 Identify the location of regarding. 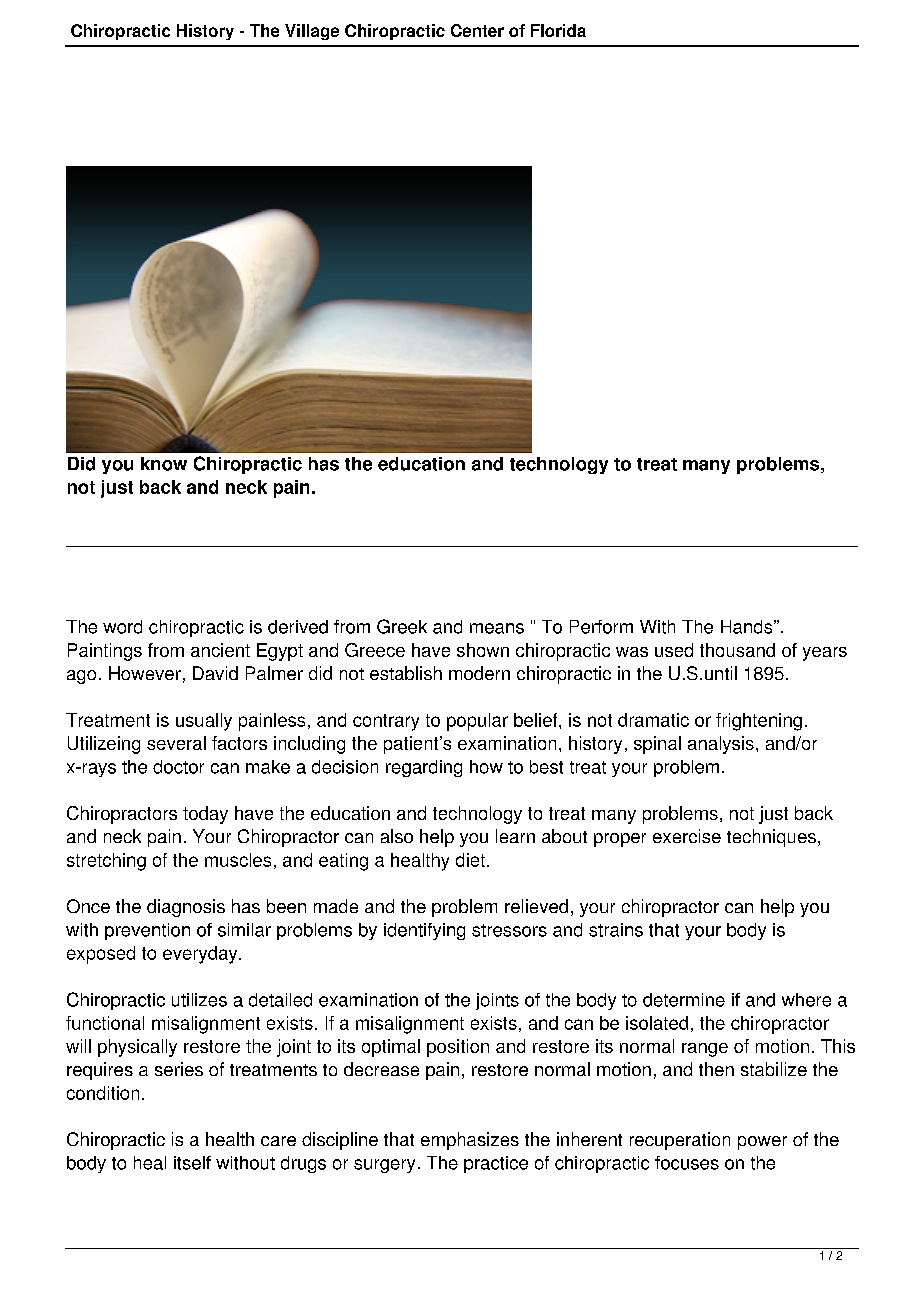
(424, 768).
